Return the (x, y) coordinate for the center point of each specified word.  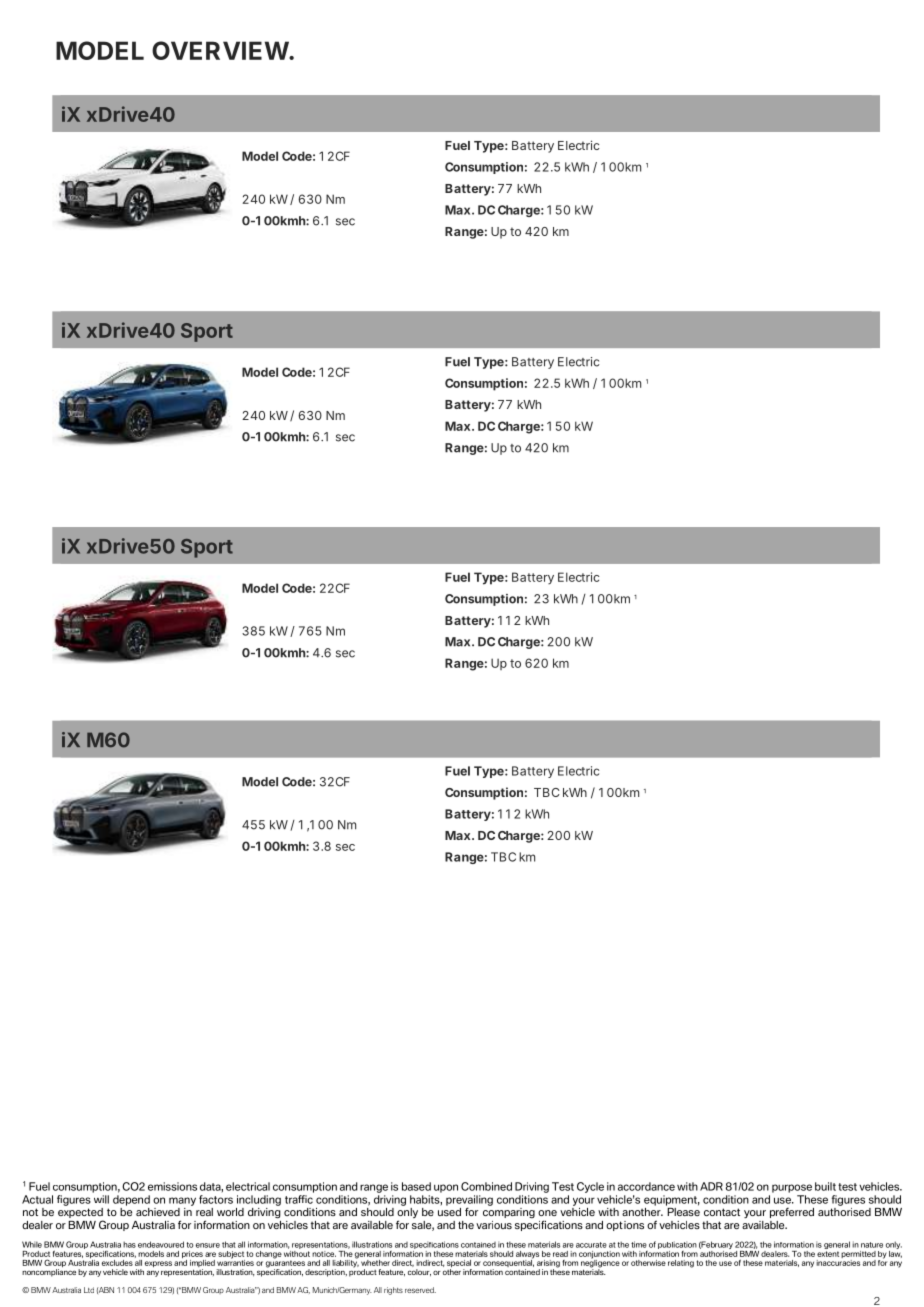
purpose (792, 1188)
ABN (105, 1290)
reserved (420, 1290)
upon (446, 1188)
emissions (172, 1186)
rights (393, 1291)
